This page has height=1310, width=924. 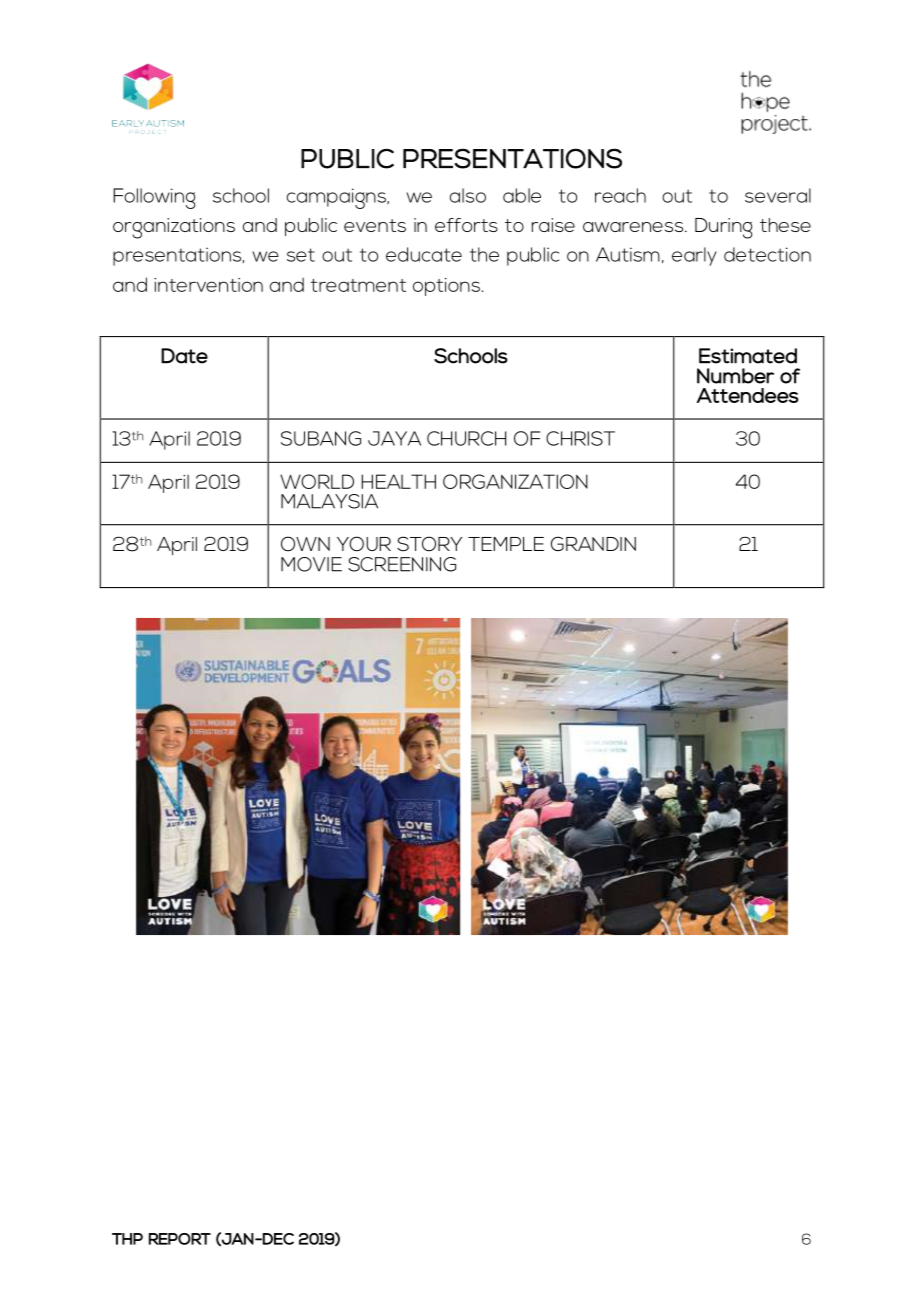 What do you see at coordinates (747, 395) in the page?
I see `Attendees` at bounding box center [747, 395].
